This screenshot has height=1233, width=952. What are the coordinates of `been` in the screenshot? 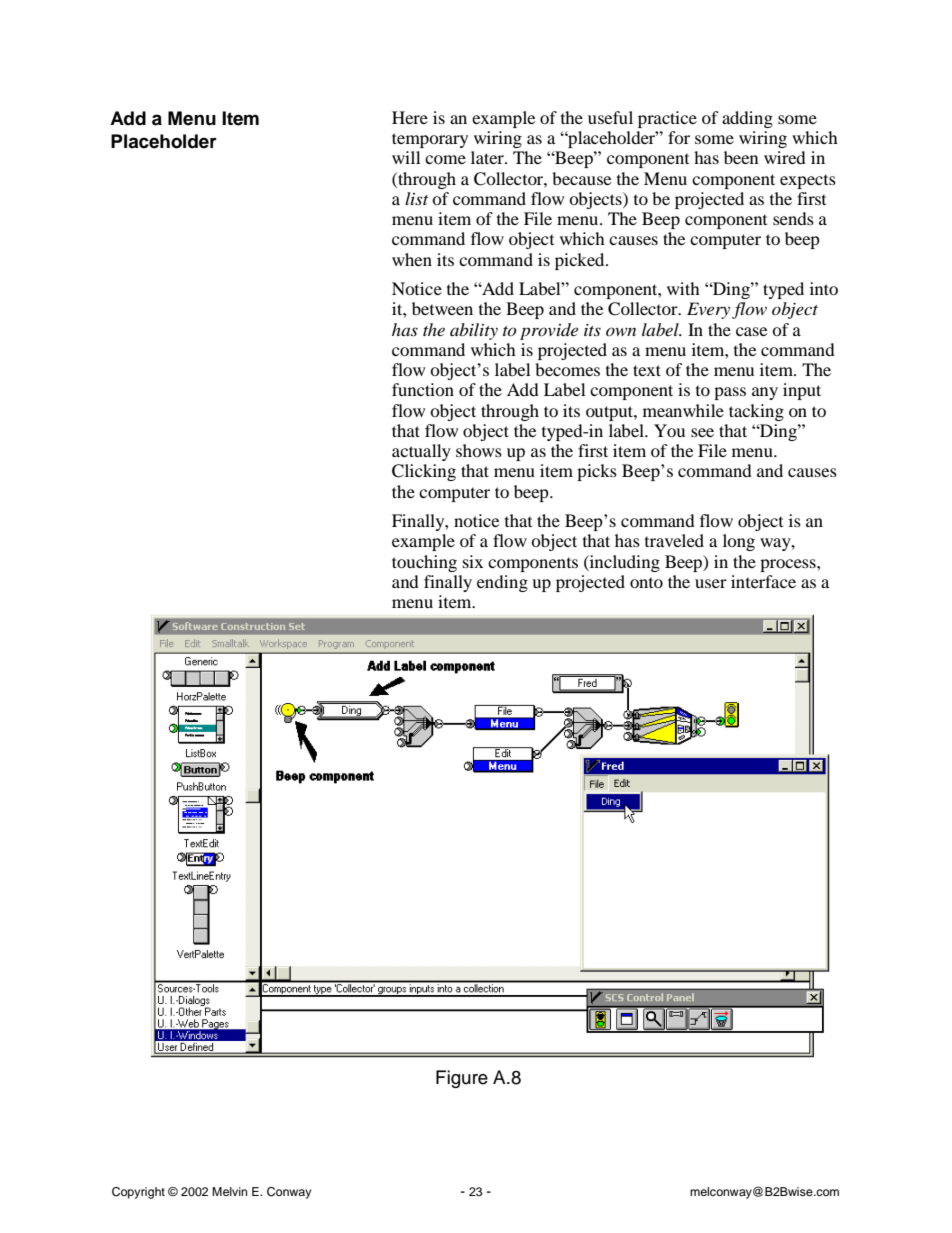 It's located at (741, 157).
